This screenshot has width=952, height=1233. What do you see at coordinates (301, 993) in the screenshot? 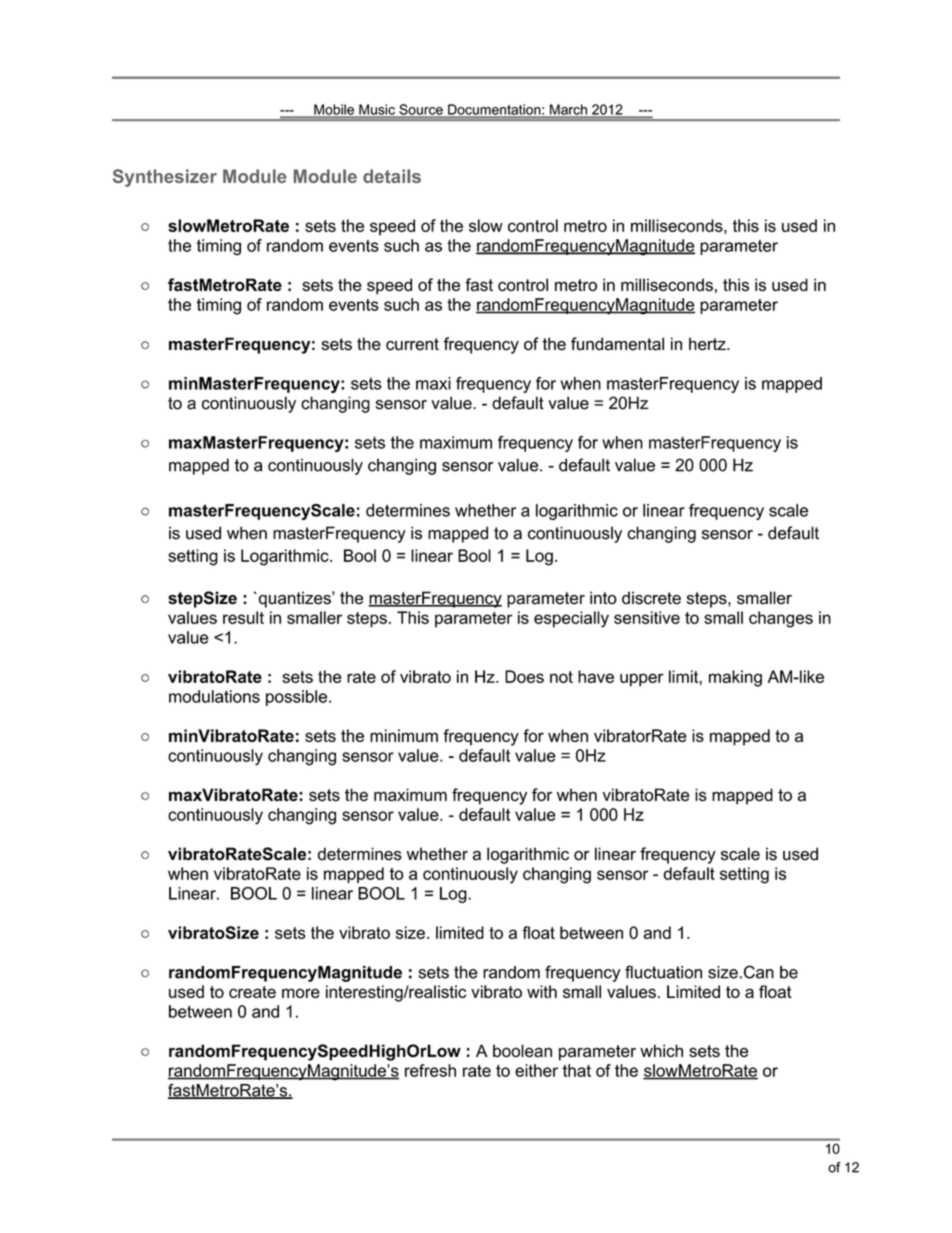
I see `more` at bounding box center [301, 993].
